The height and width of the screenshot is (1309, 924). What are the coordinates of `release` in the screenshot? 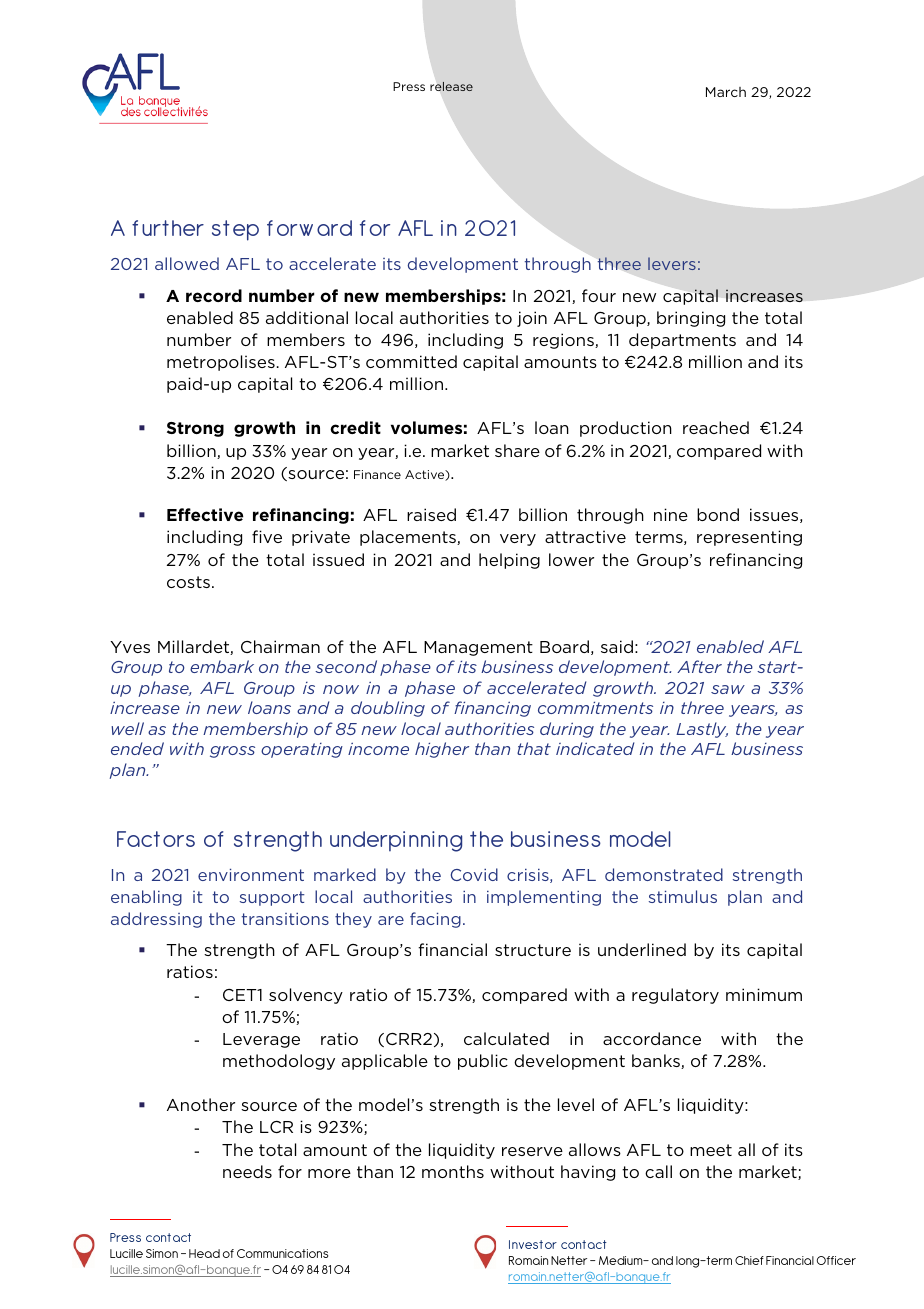 It's located at (451, 86).
